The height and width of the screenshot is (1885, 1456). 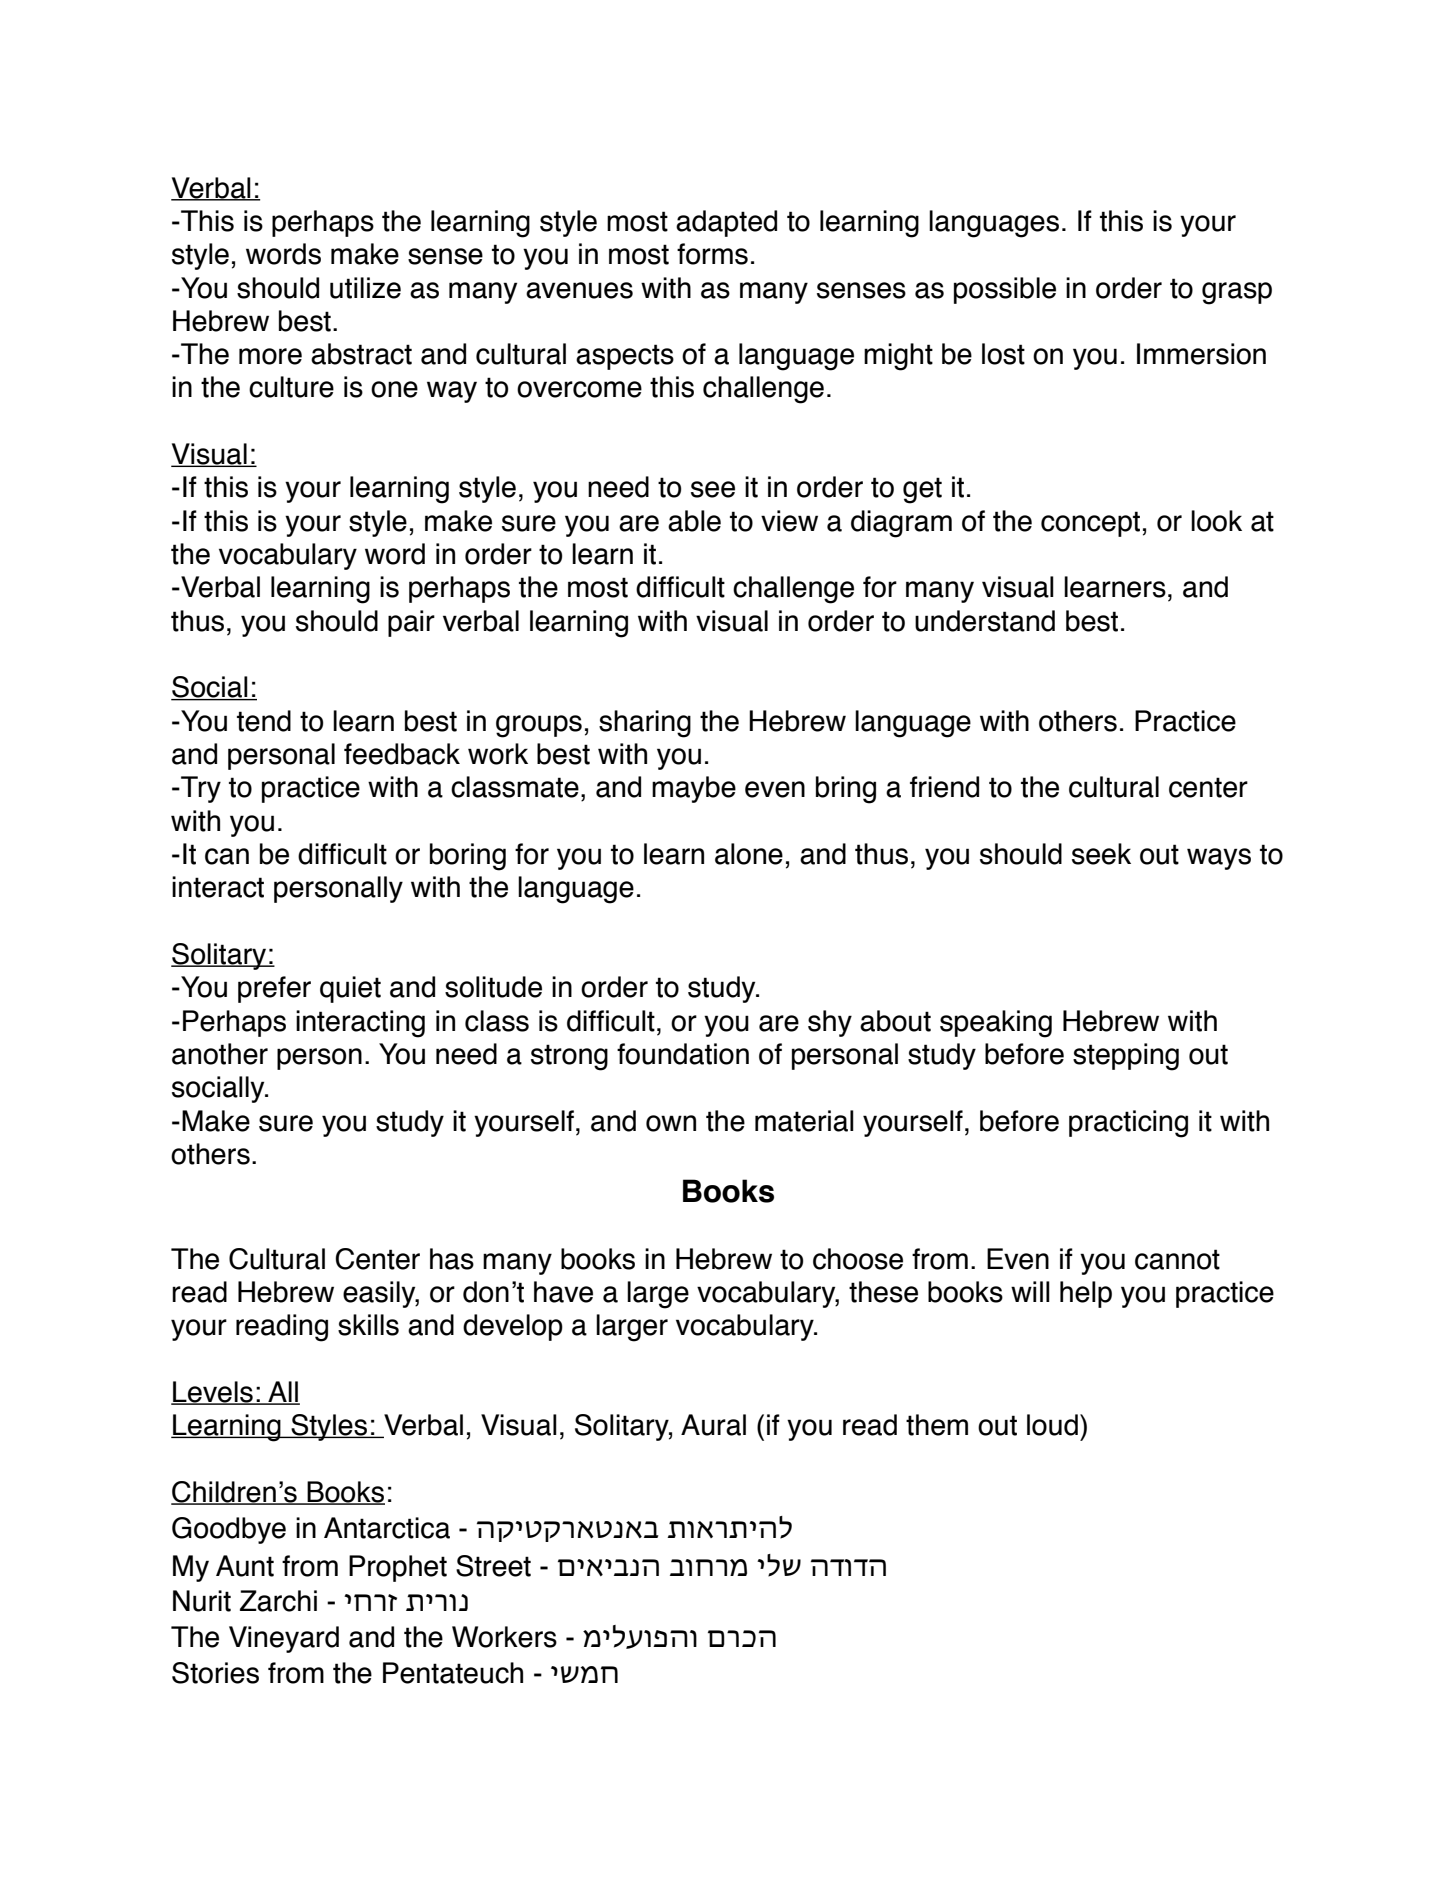 What do you see at coordinates (712, 254) in the screenshot?
I see `forms` at bounding box center [712, 254].
